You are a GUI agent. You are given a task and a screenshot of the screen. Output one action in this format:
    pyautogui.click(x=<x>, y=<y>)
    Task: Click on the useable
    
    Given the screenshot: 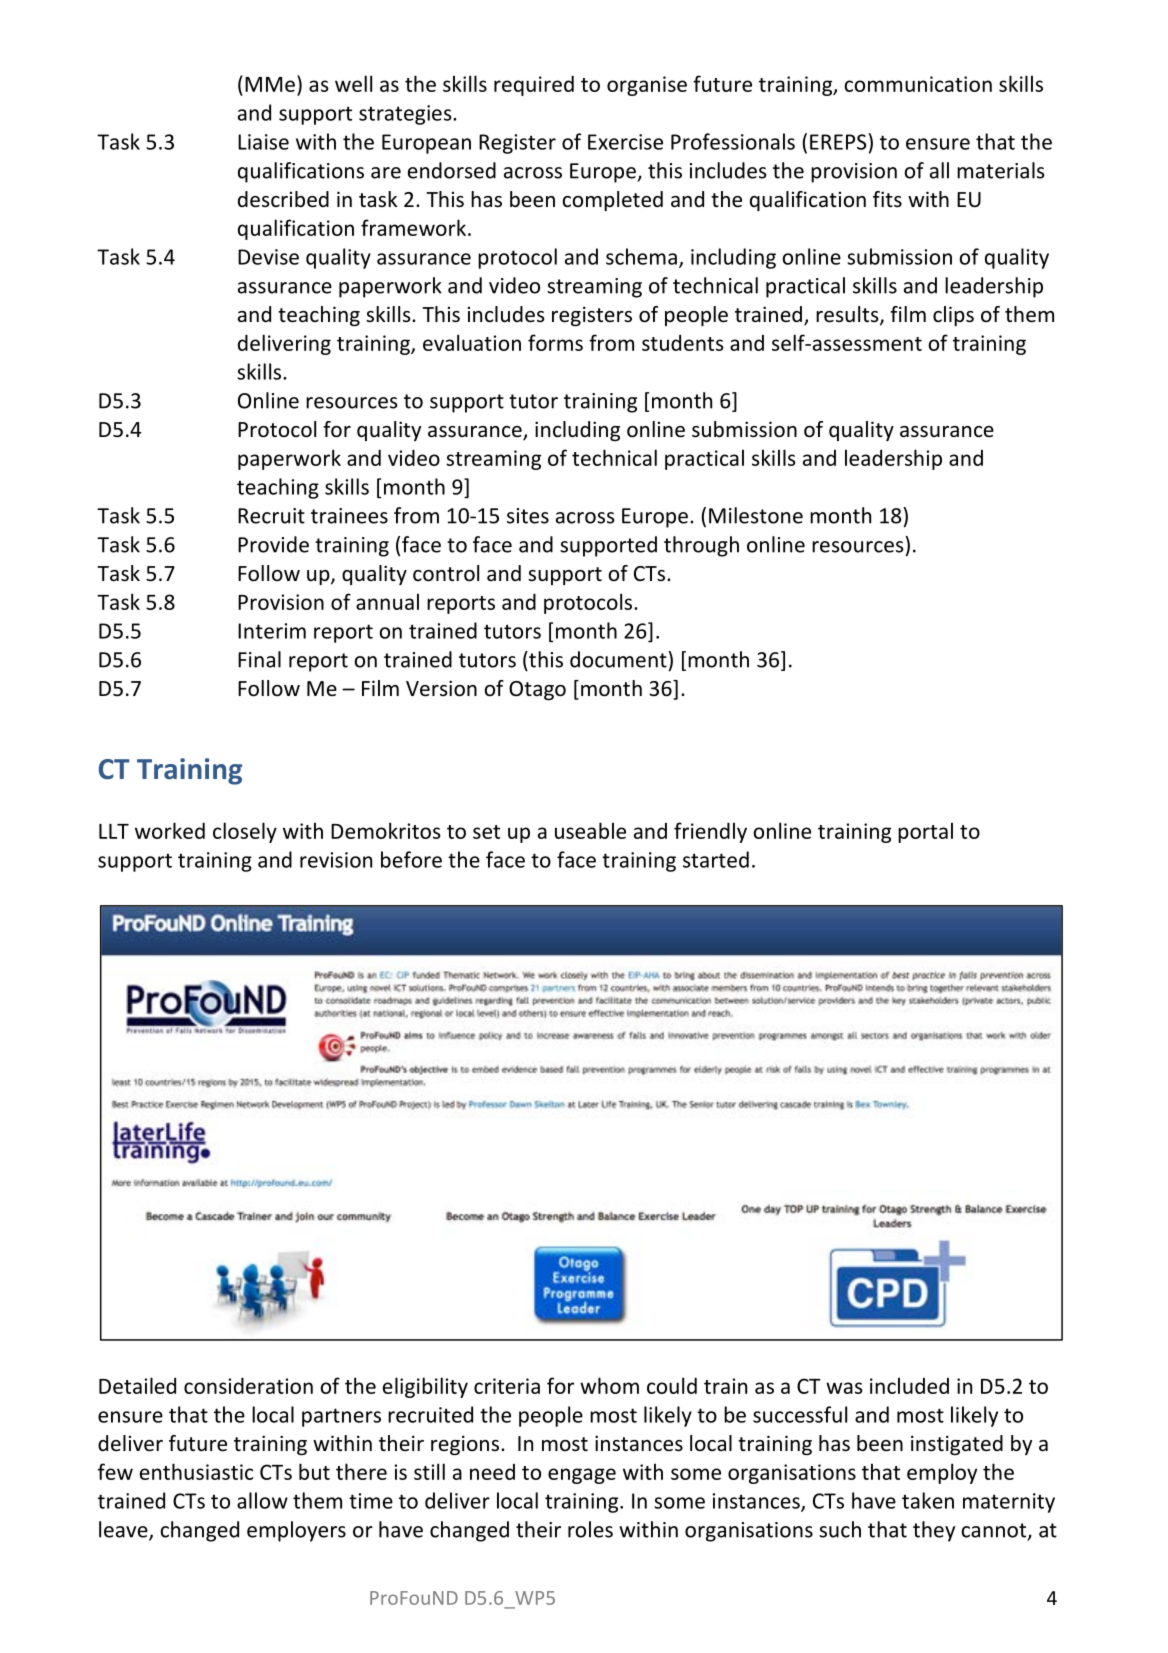 What is the action you would take?
    pyautogui.click(x=590, y=830)
